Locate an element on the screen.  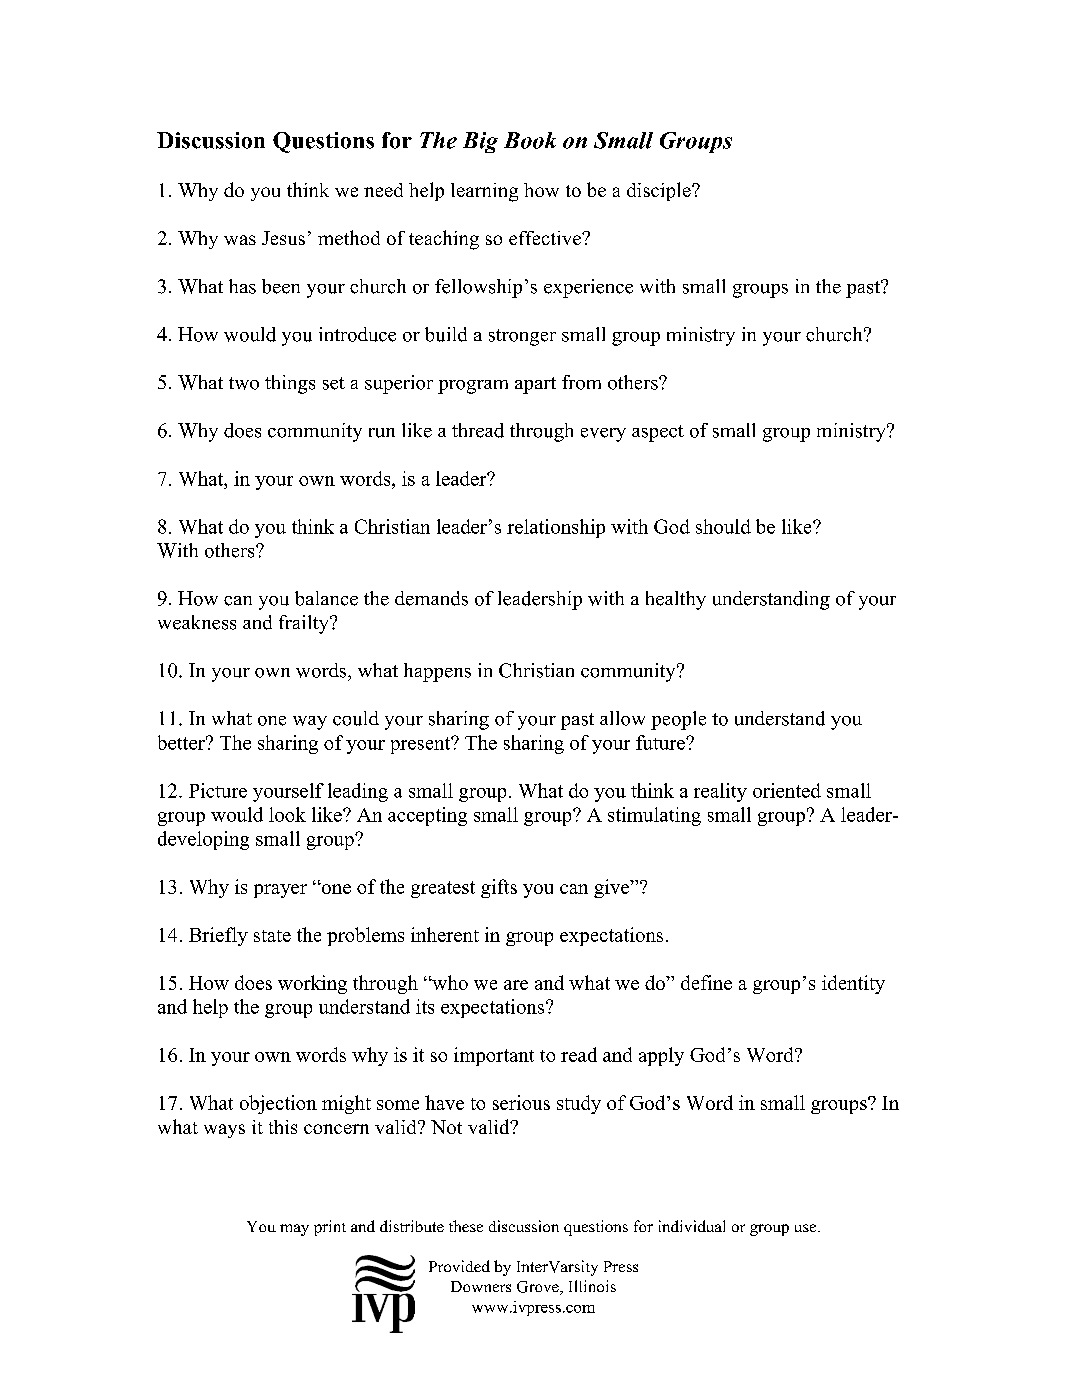
may is located at coordinates (294, 1230).
